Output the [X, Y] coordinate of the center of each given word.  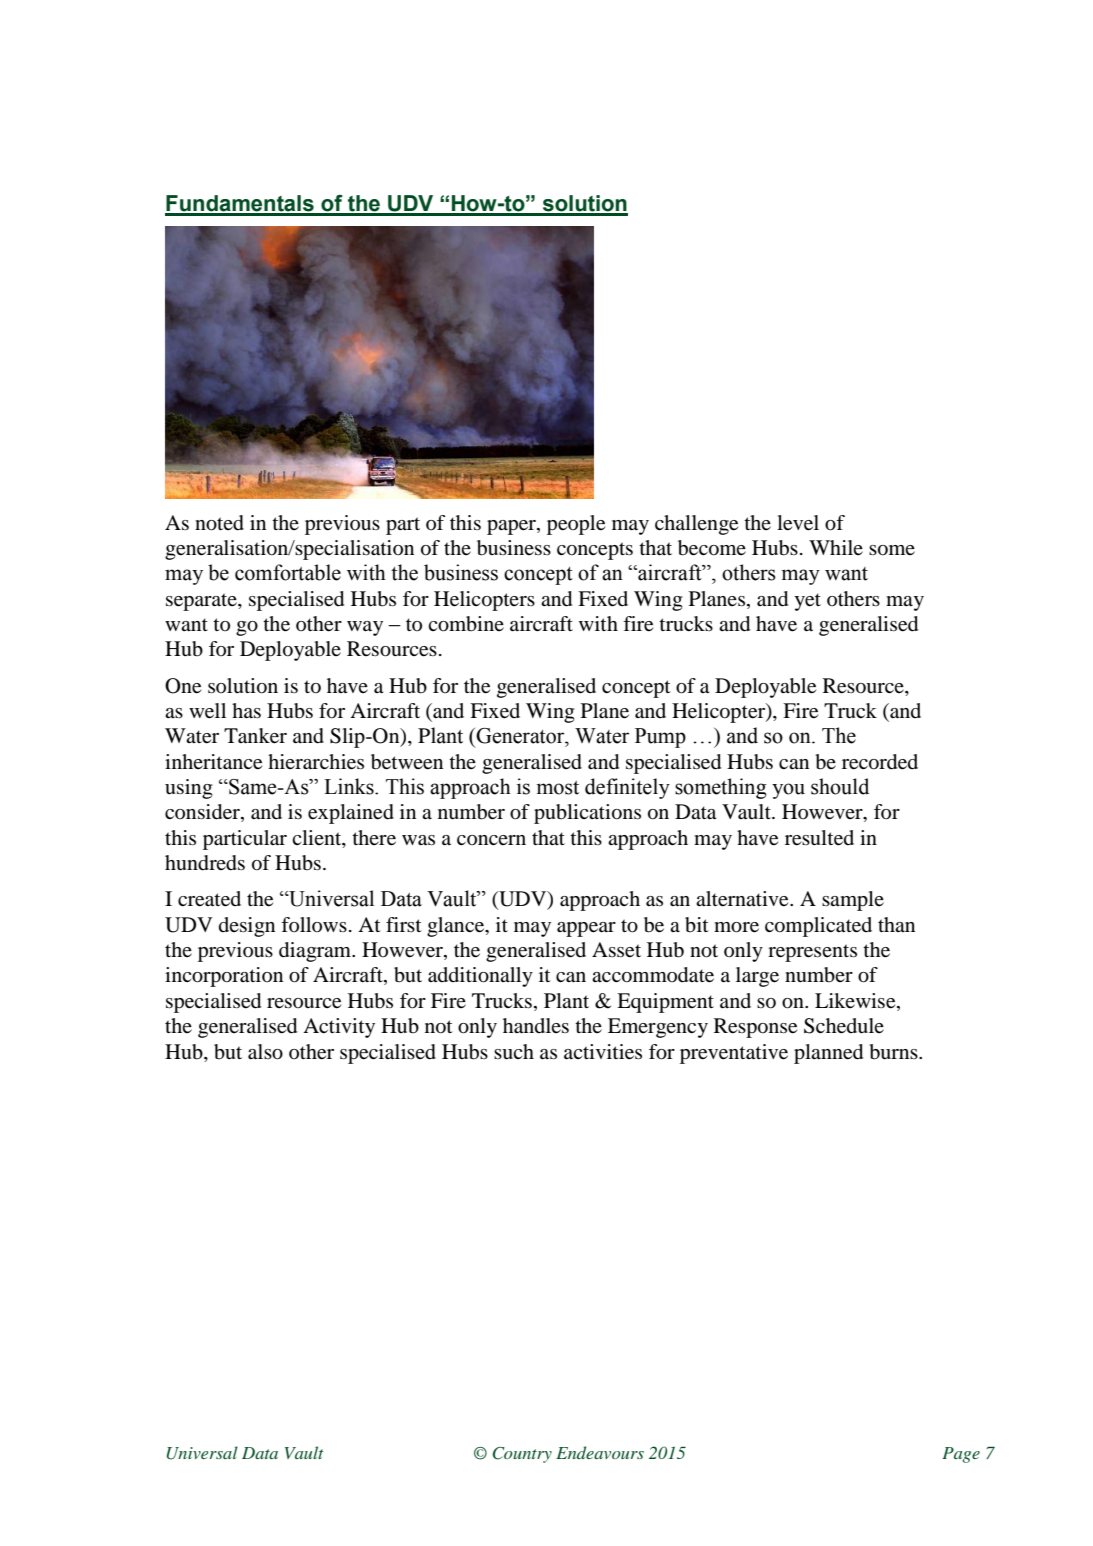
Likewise [856, 1002]
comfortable [288, 572]
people [576, 525]
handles [536, 1026]
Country [522, 1455]
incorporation [224, 977]
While [836, 547]
